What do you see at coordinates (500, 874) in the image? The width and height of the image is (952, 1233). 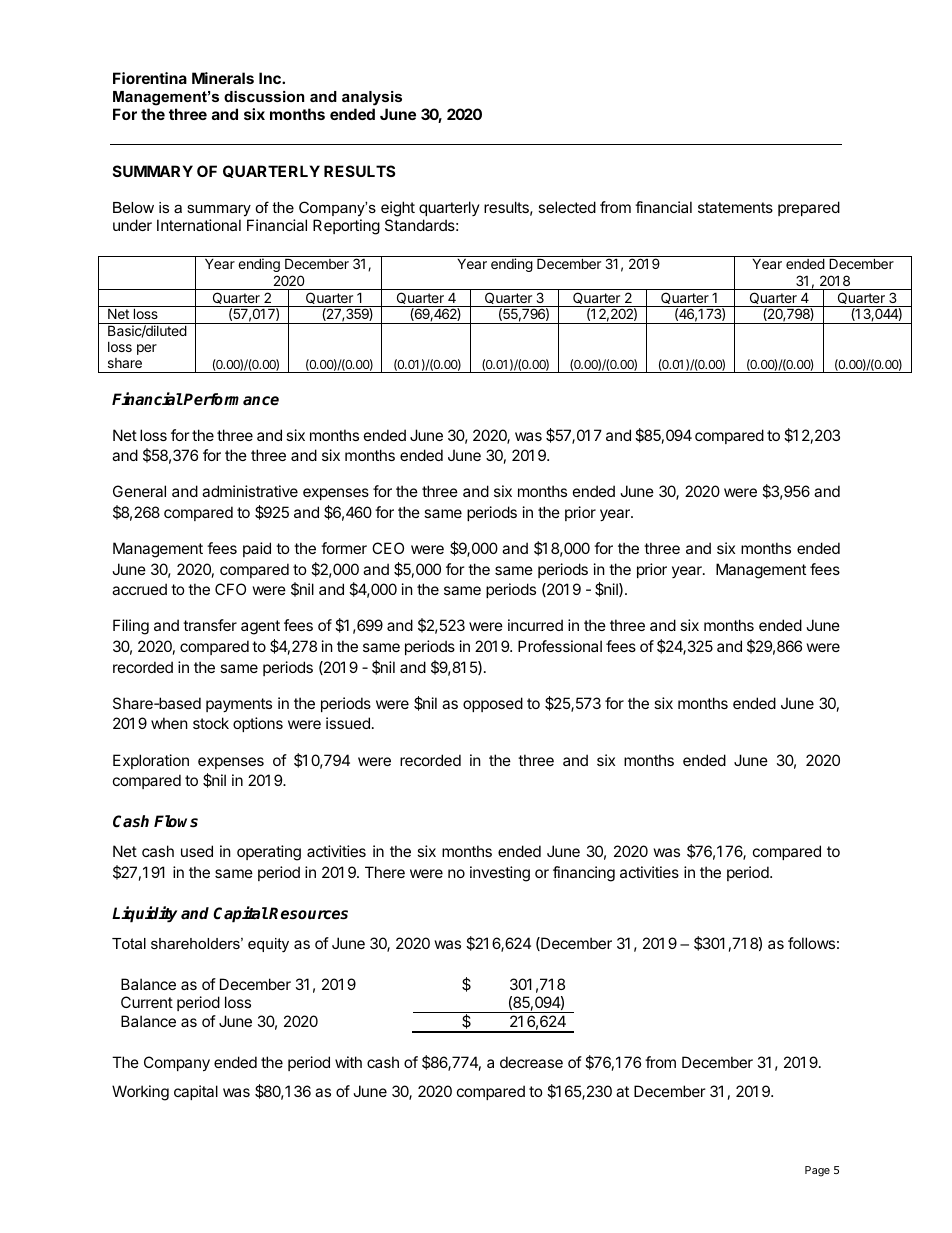 I see `investing` at bounding box center [500, 874].
